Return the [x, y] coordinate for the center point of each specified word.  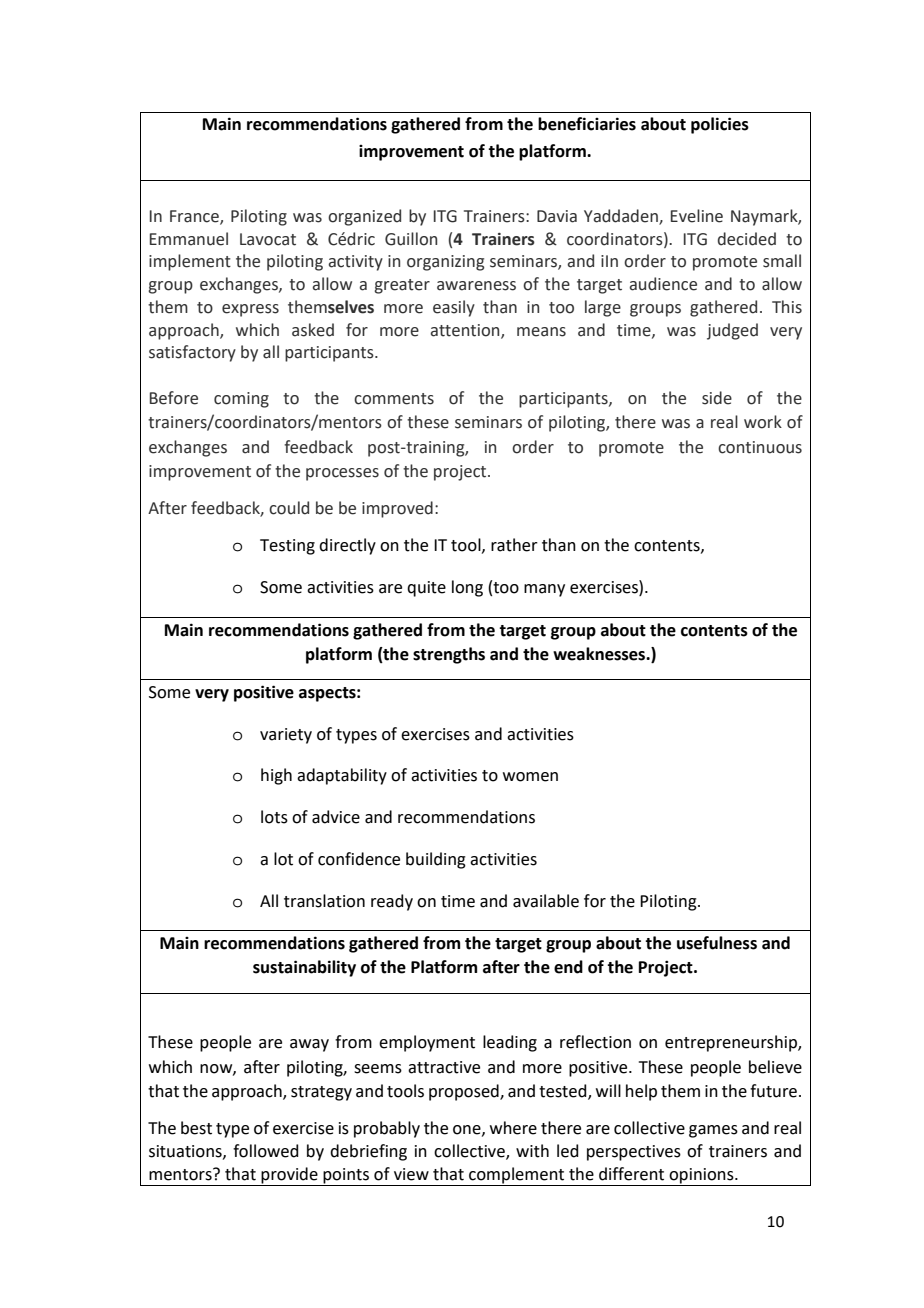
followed [266, 1151]
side [717, 398]
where [513, 1128]
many [544, 590]
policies [720, 125]
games [713, 1131]
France [195, 217]
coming [241, 400]
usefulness [717, 943]
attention [466, 331]
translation [324, 901]
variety [286, 736]
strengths [449, 655]
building [436, 860]
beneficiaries [587, 124]
